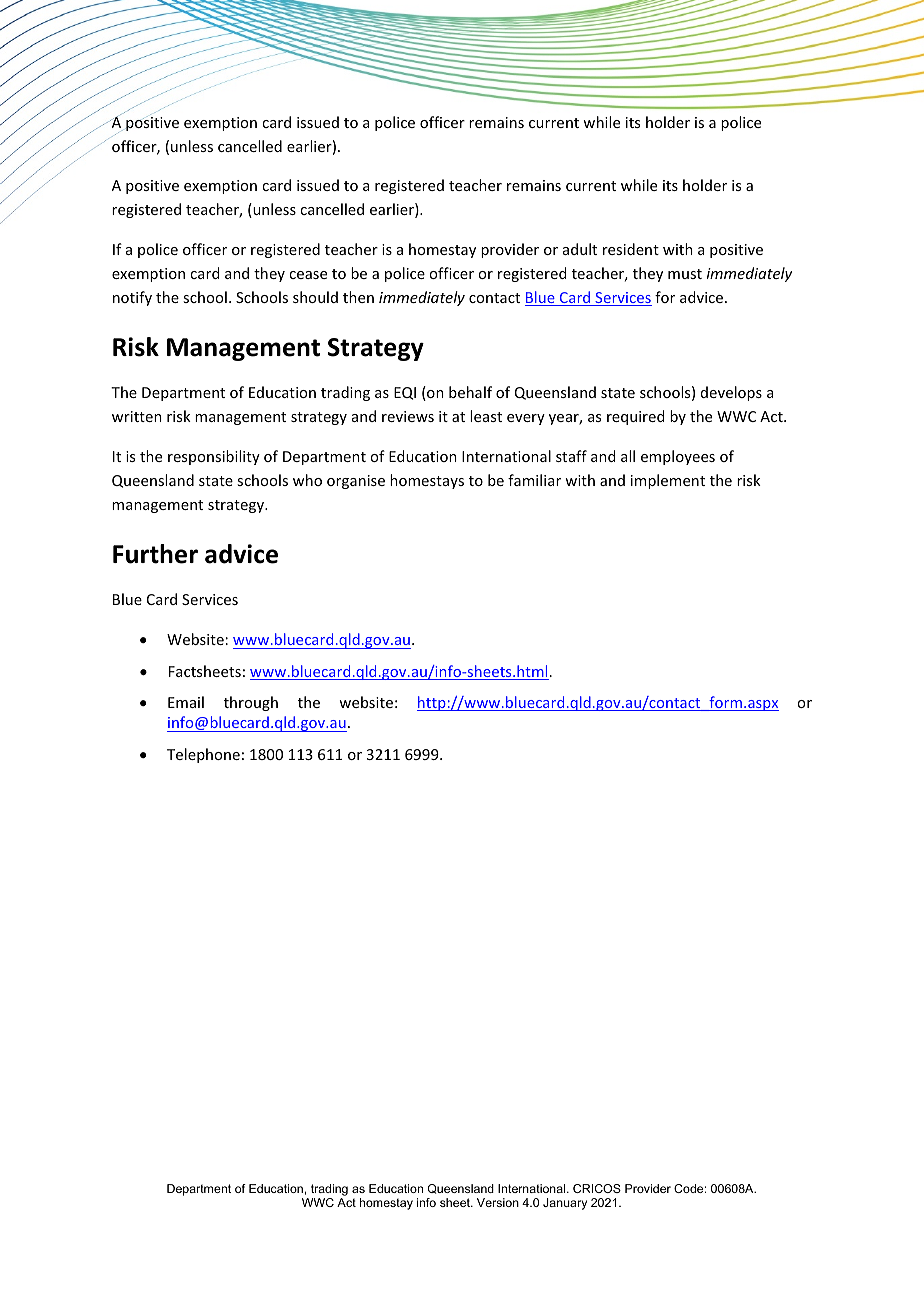 The height and width of the screenshot is (1308, 924). I want to click on notify, so click(132, 298).
